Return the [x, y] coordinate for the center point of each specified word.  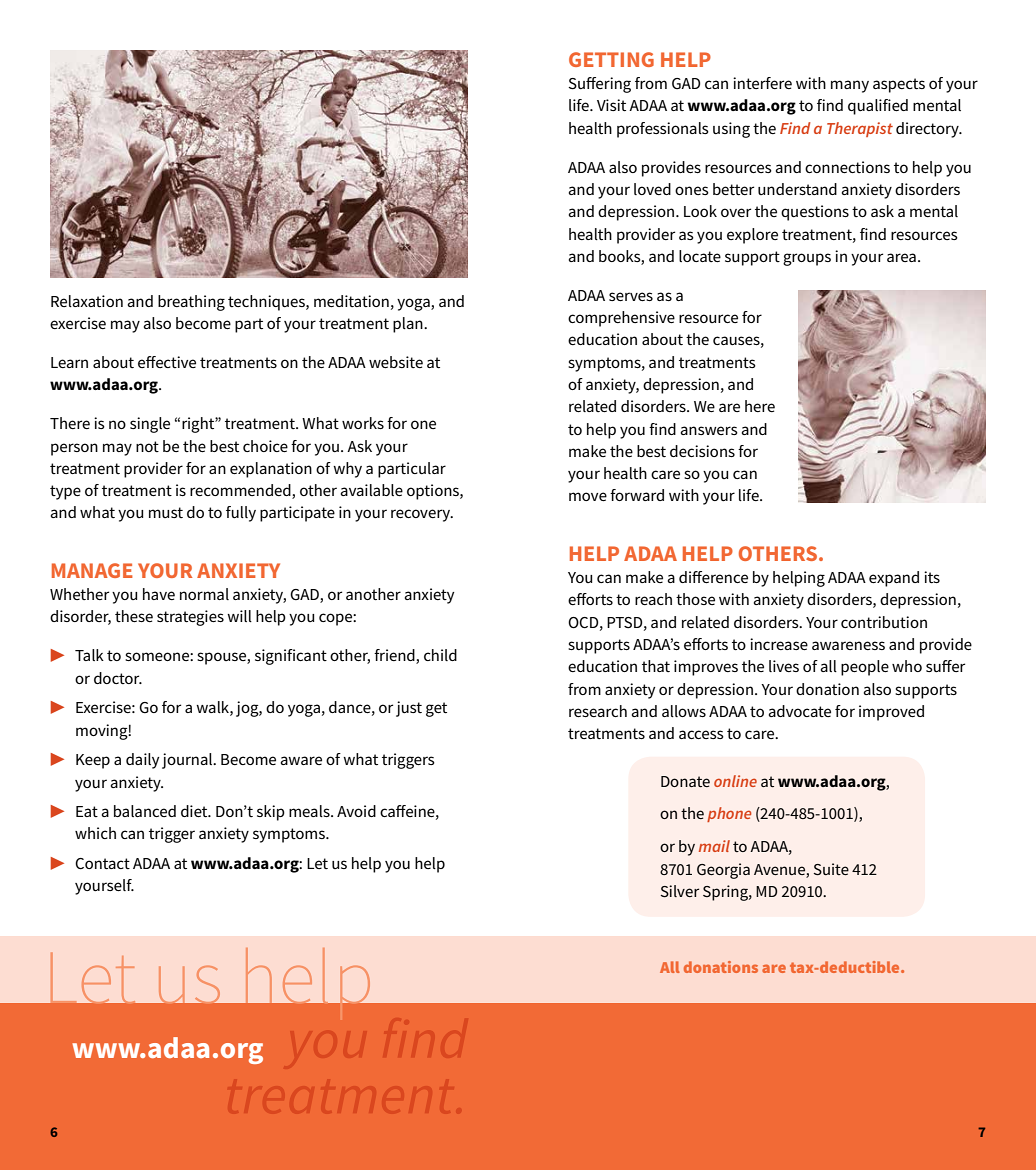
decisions [702, 451]
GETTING [611, 59]
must [166, 512]
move [588, 496]
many [850, 86]
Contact [102, 864]
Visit [611, 105]
